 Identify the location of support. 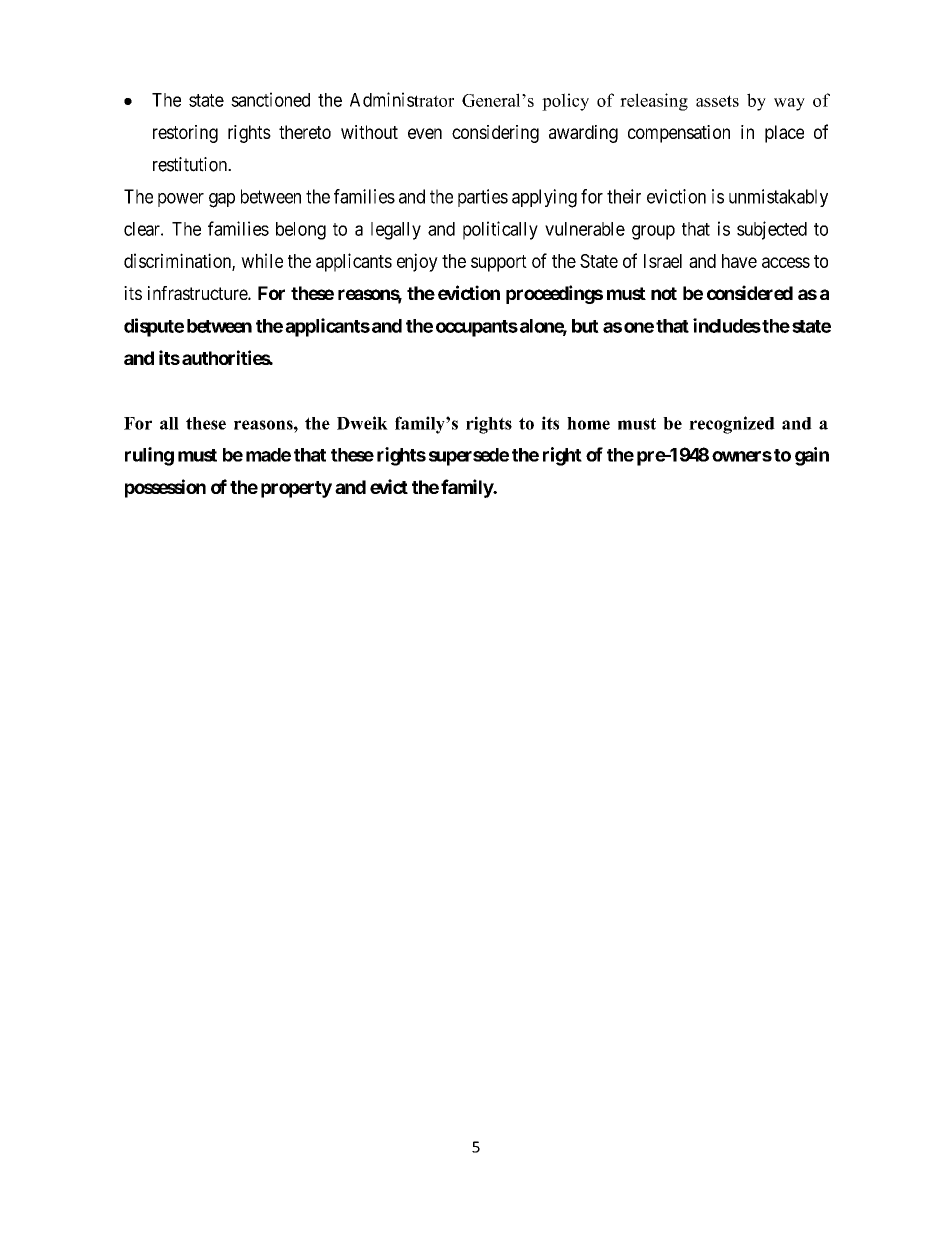
(499, 263).
